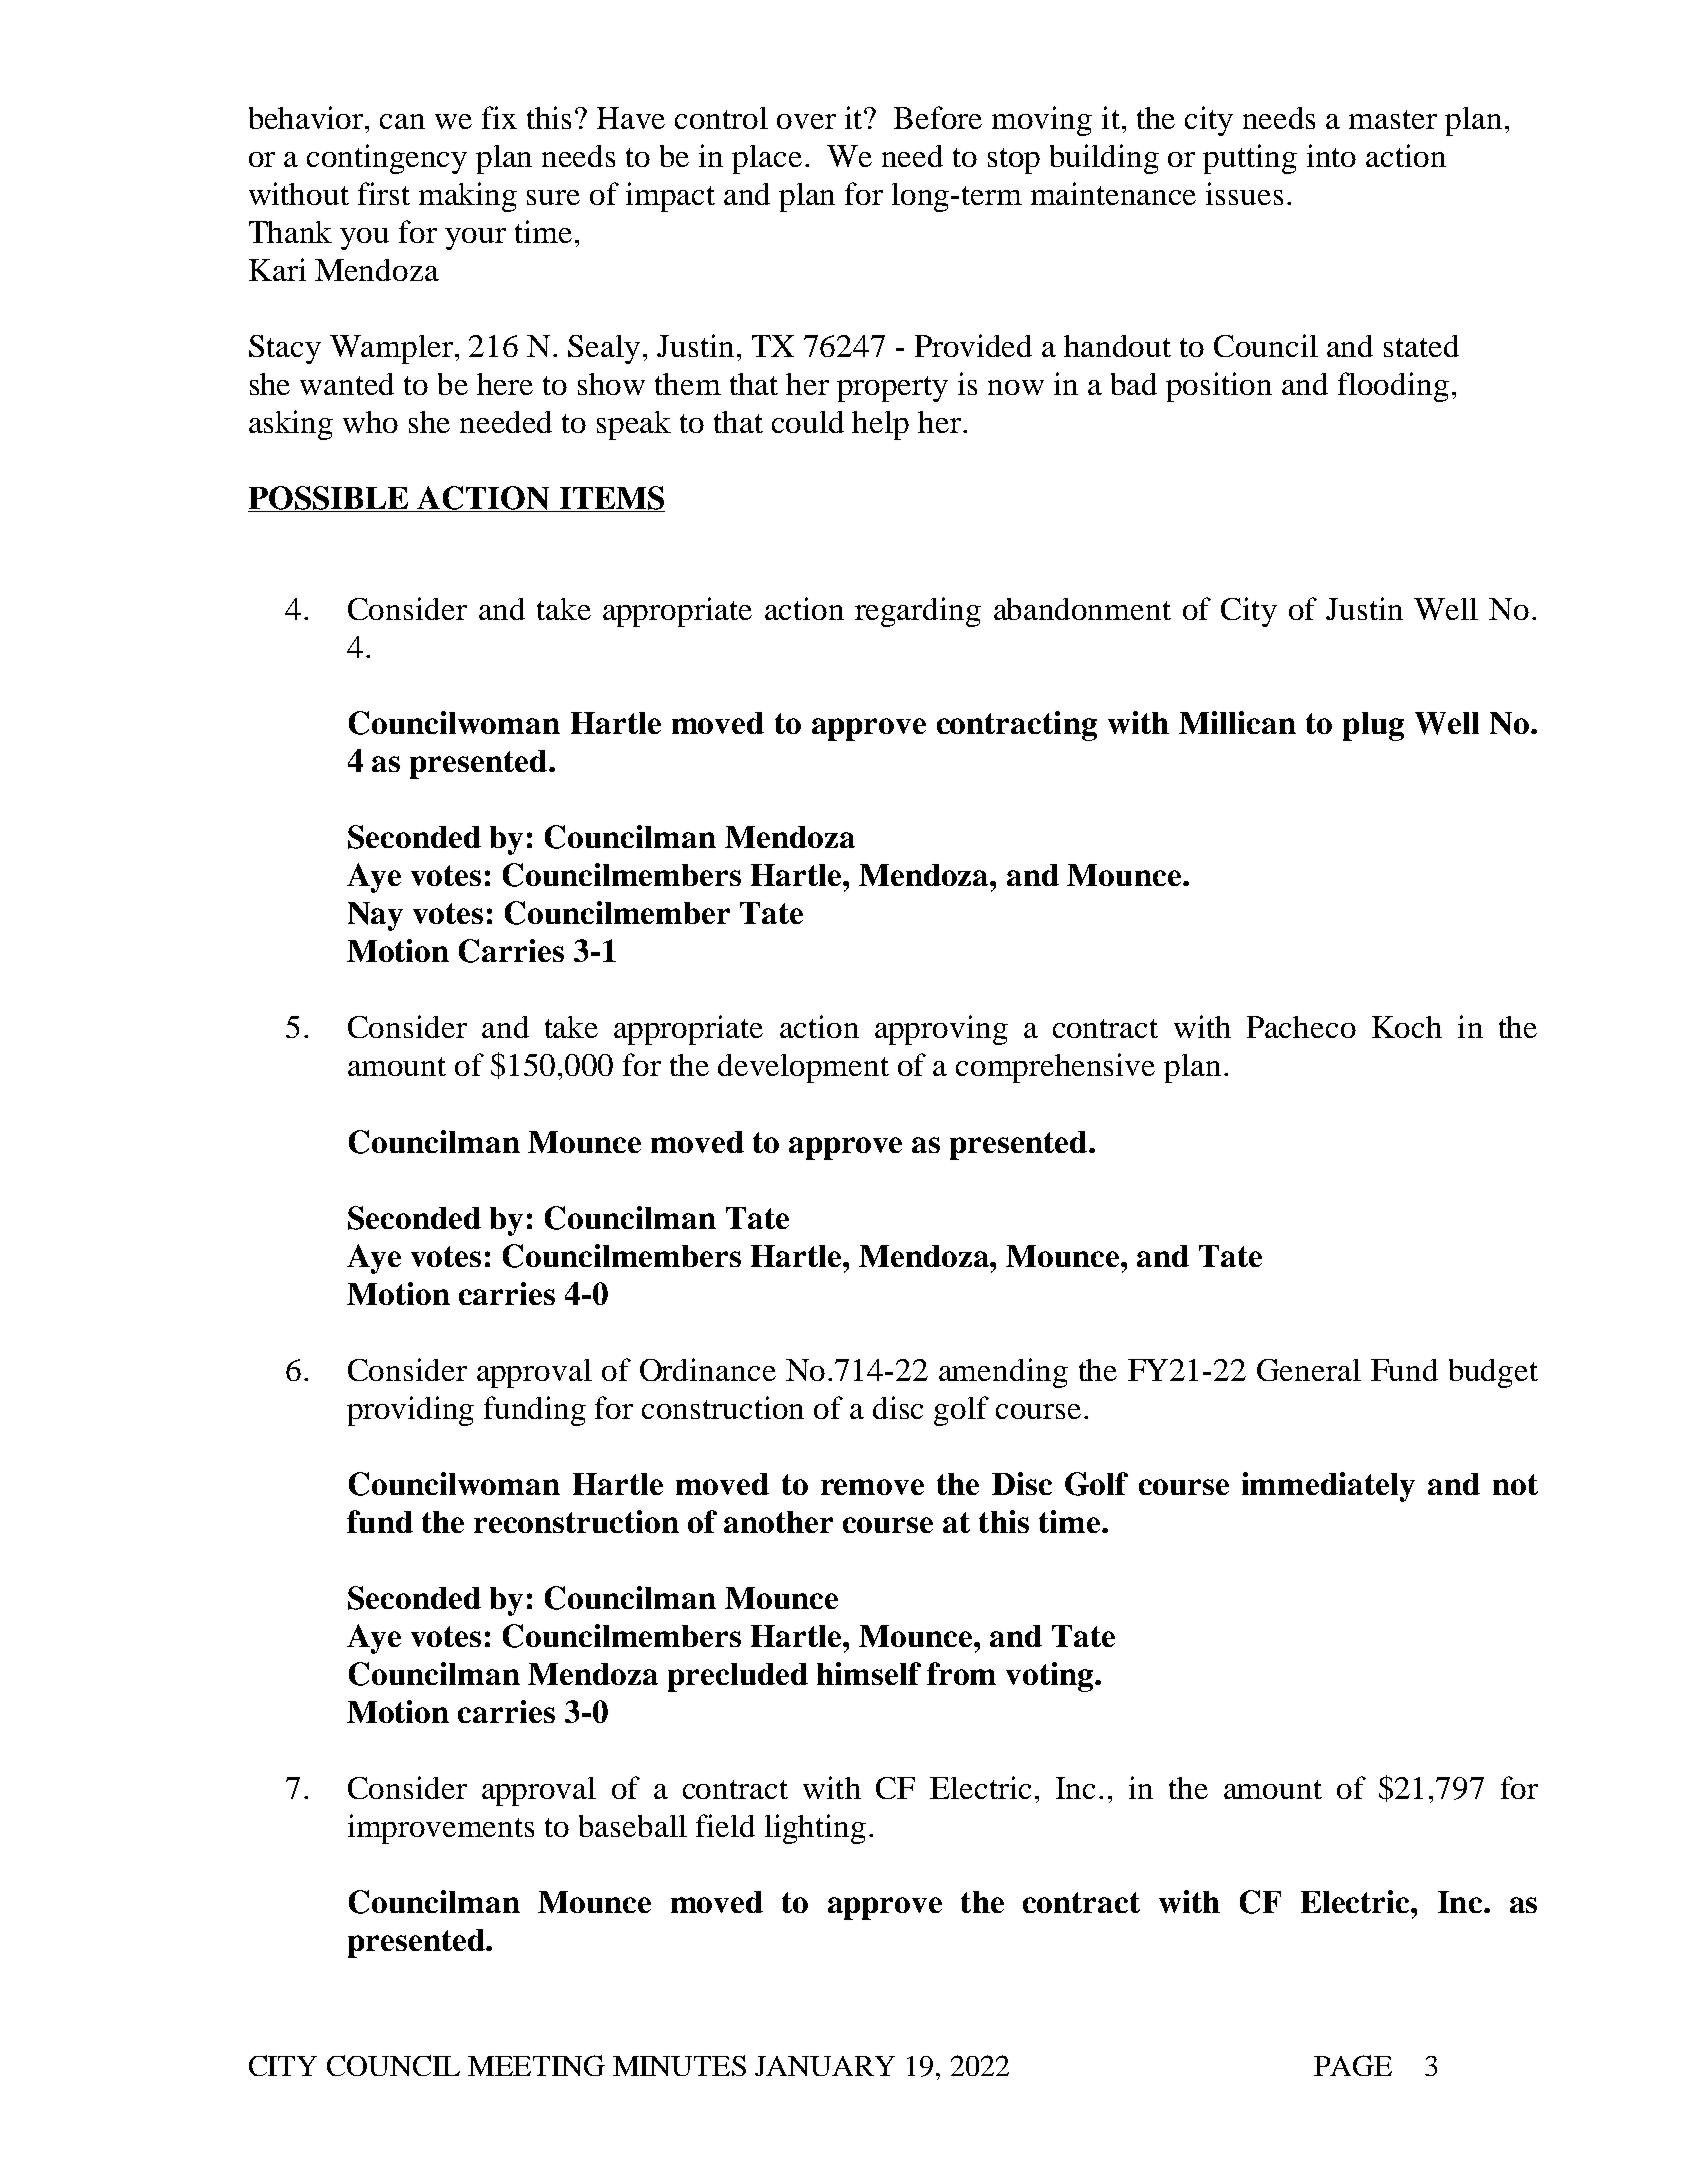 This image has width=1687, height=2183. I want to click on plug, so click(1373, 726).
